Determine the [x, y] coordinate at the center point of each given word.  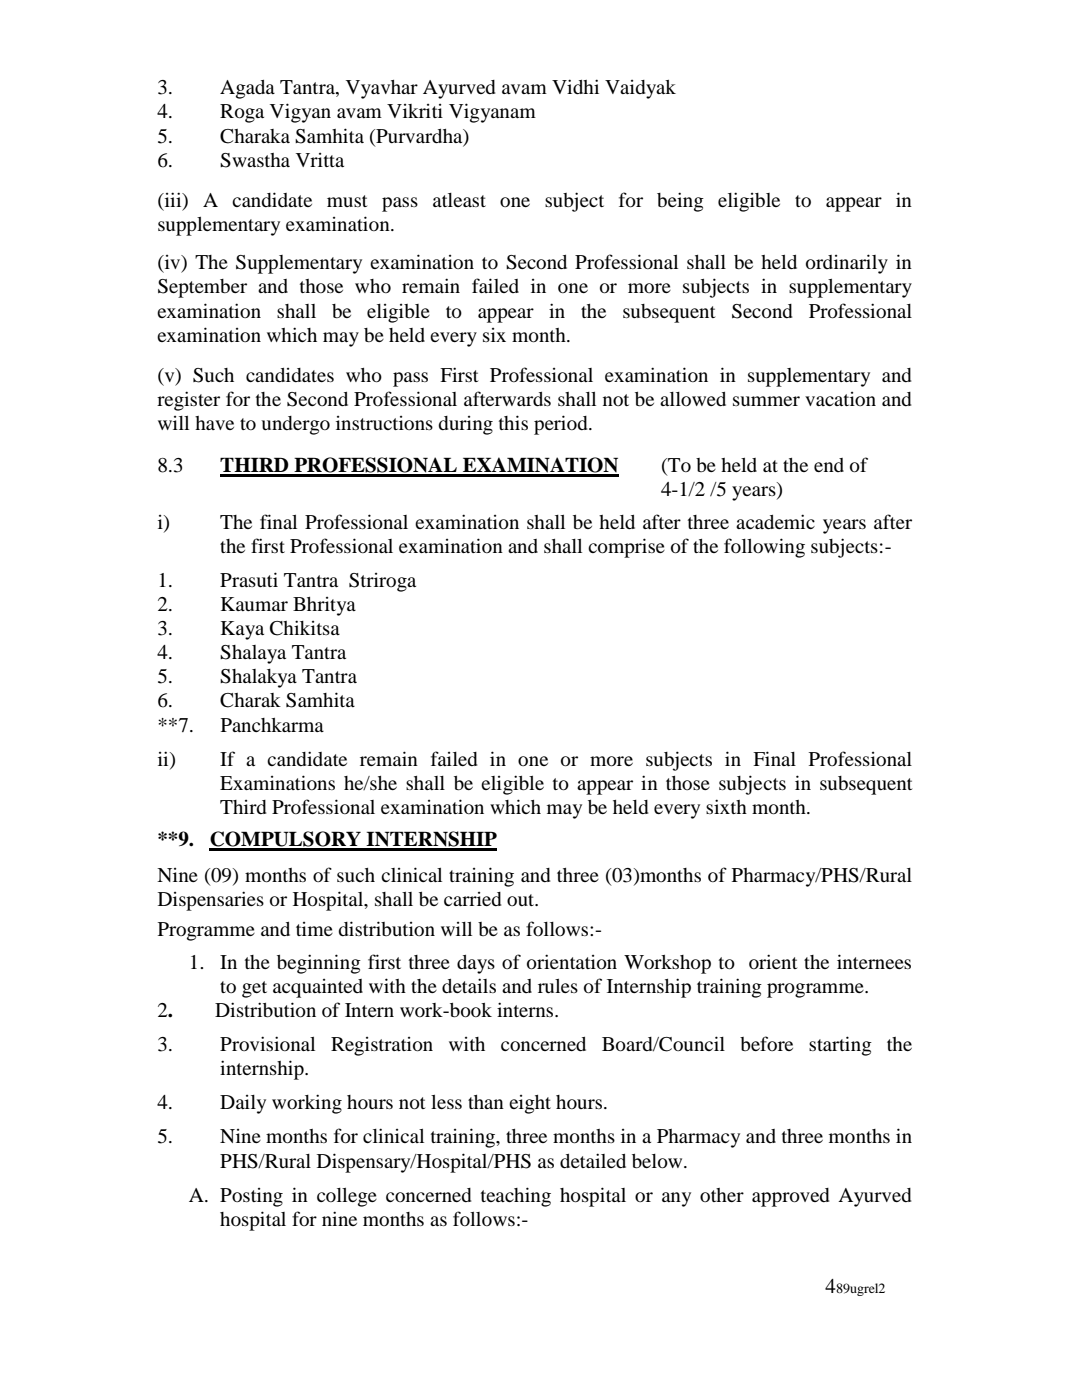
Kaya [242, 630]
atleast [459, 200]
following [764, 548]
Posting [251, 1197]
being [680, 202]
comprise [626, 548]
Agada [247, 89]
